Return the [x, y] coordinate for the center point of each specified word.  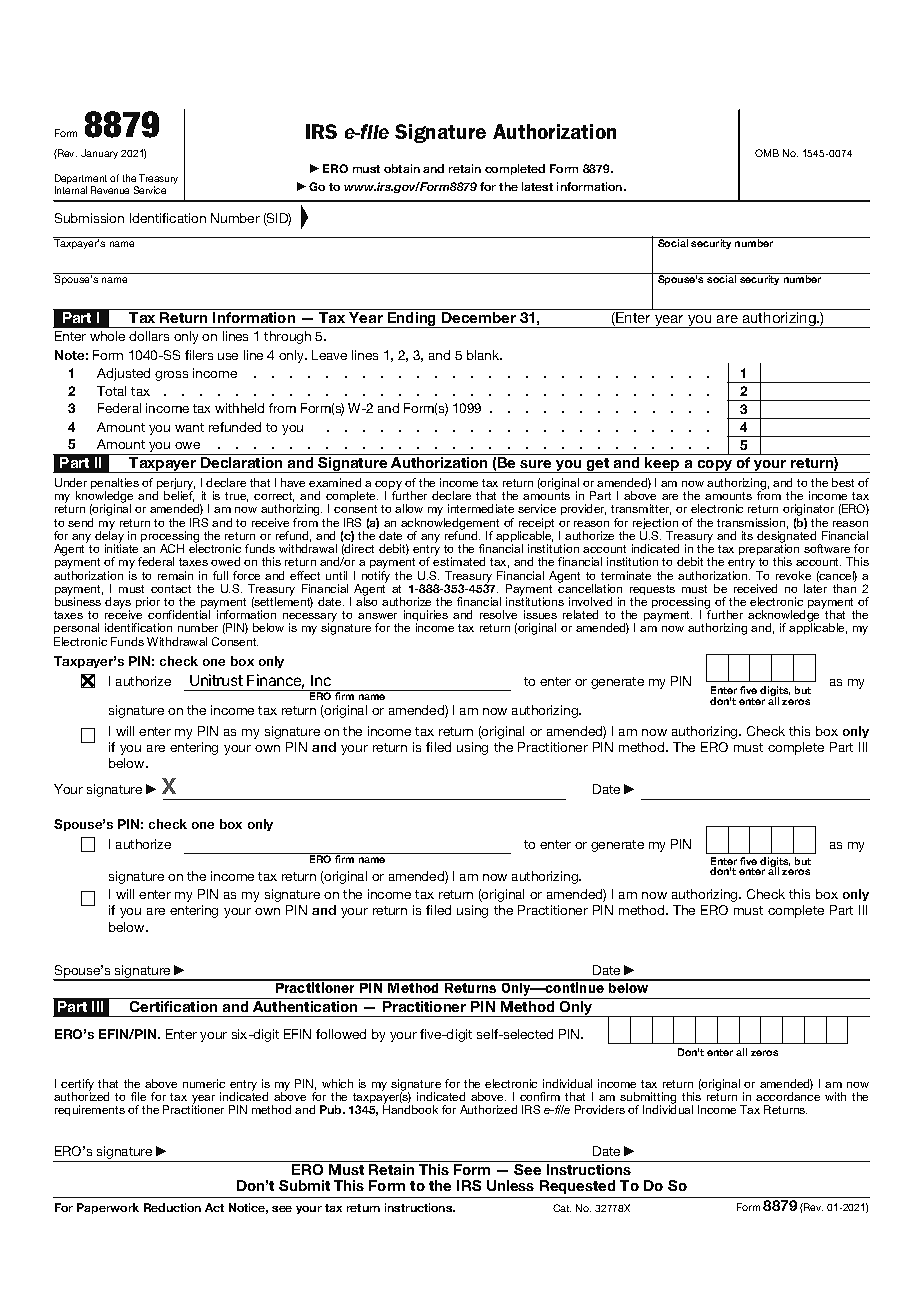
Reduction [172, 1207]
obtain [402, 168]
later [815, 588]
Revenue [110, 190]
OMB [767, 153]
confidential [179, 614]
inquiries [426, 617]
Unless [510, 1185]
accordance [788, 1096]
